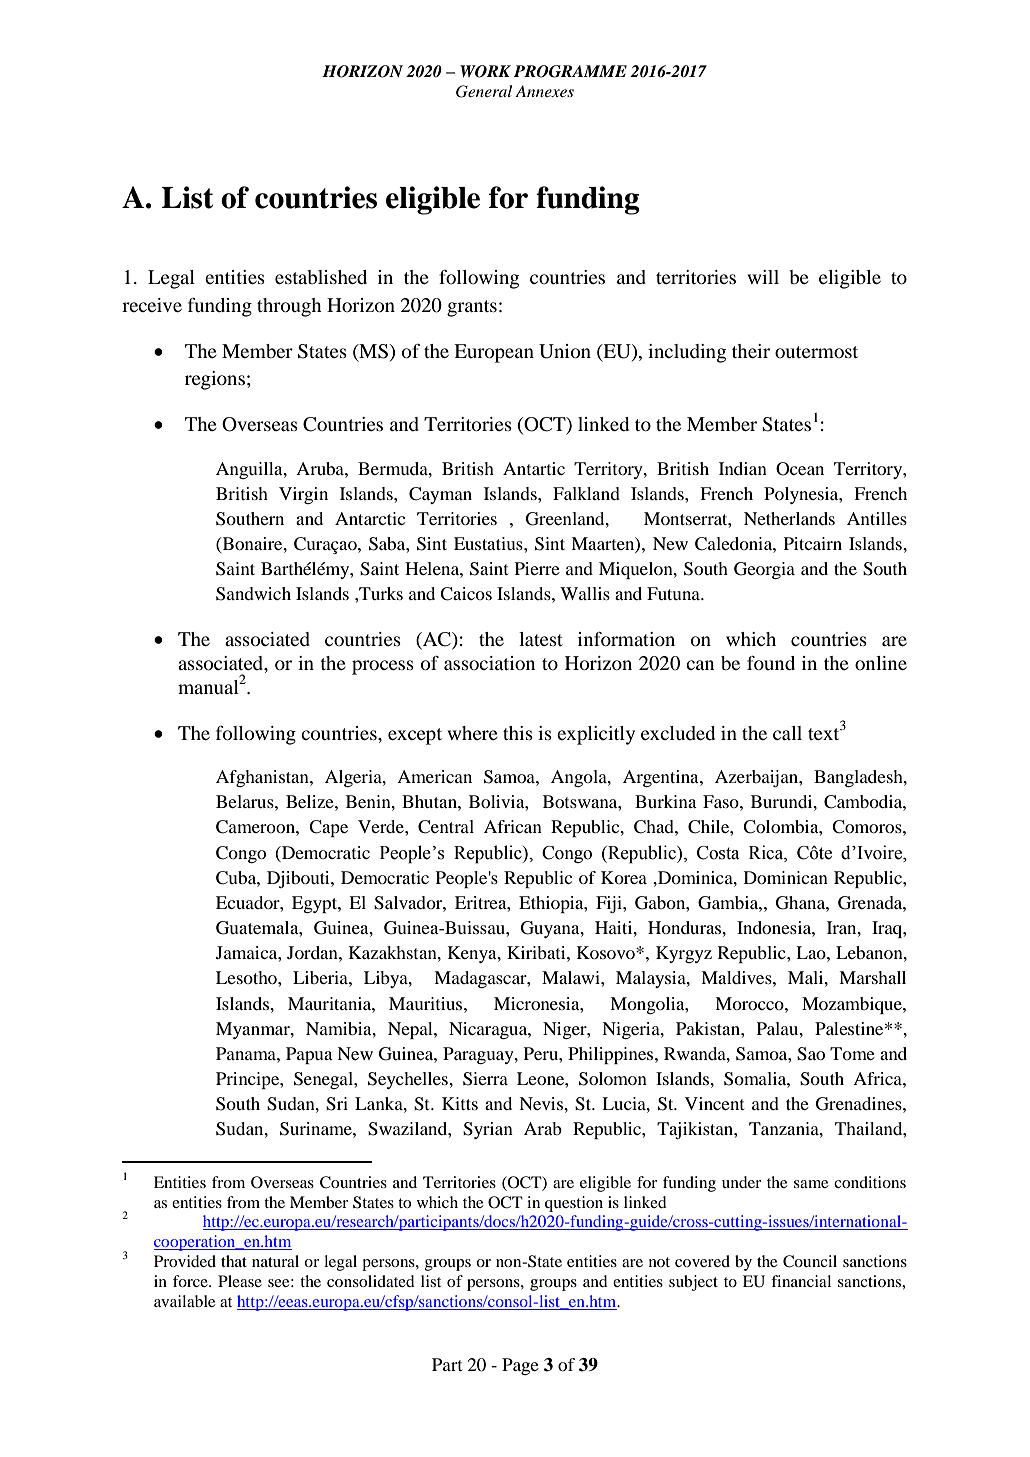  What do you see at coordinates (215, 380) in the screenshot?
I see `regions` at bounding box center [215, 380].
